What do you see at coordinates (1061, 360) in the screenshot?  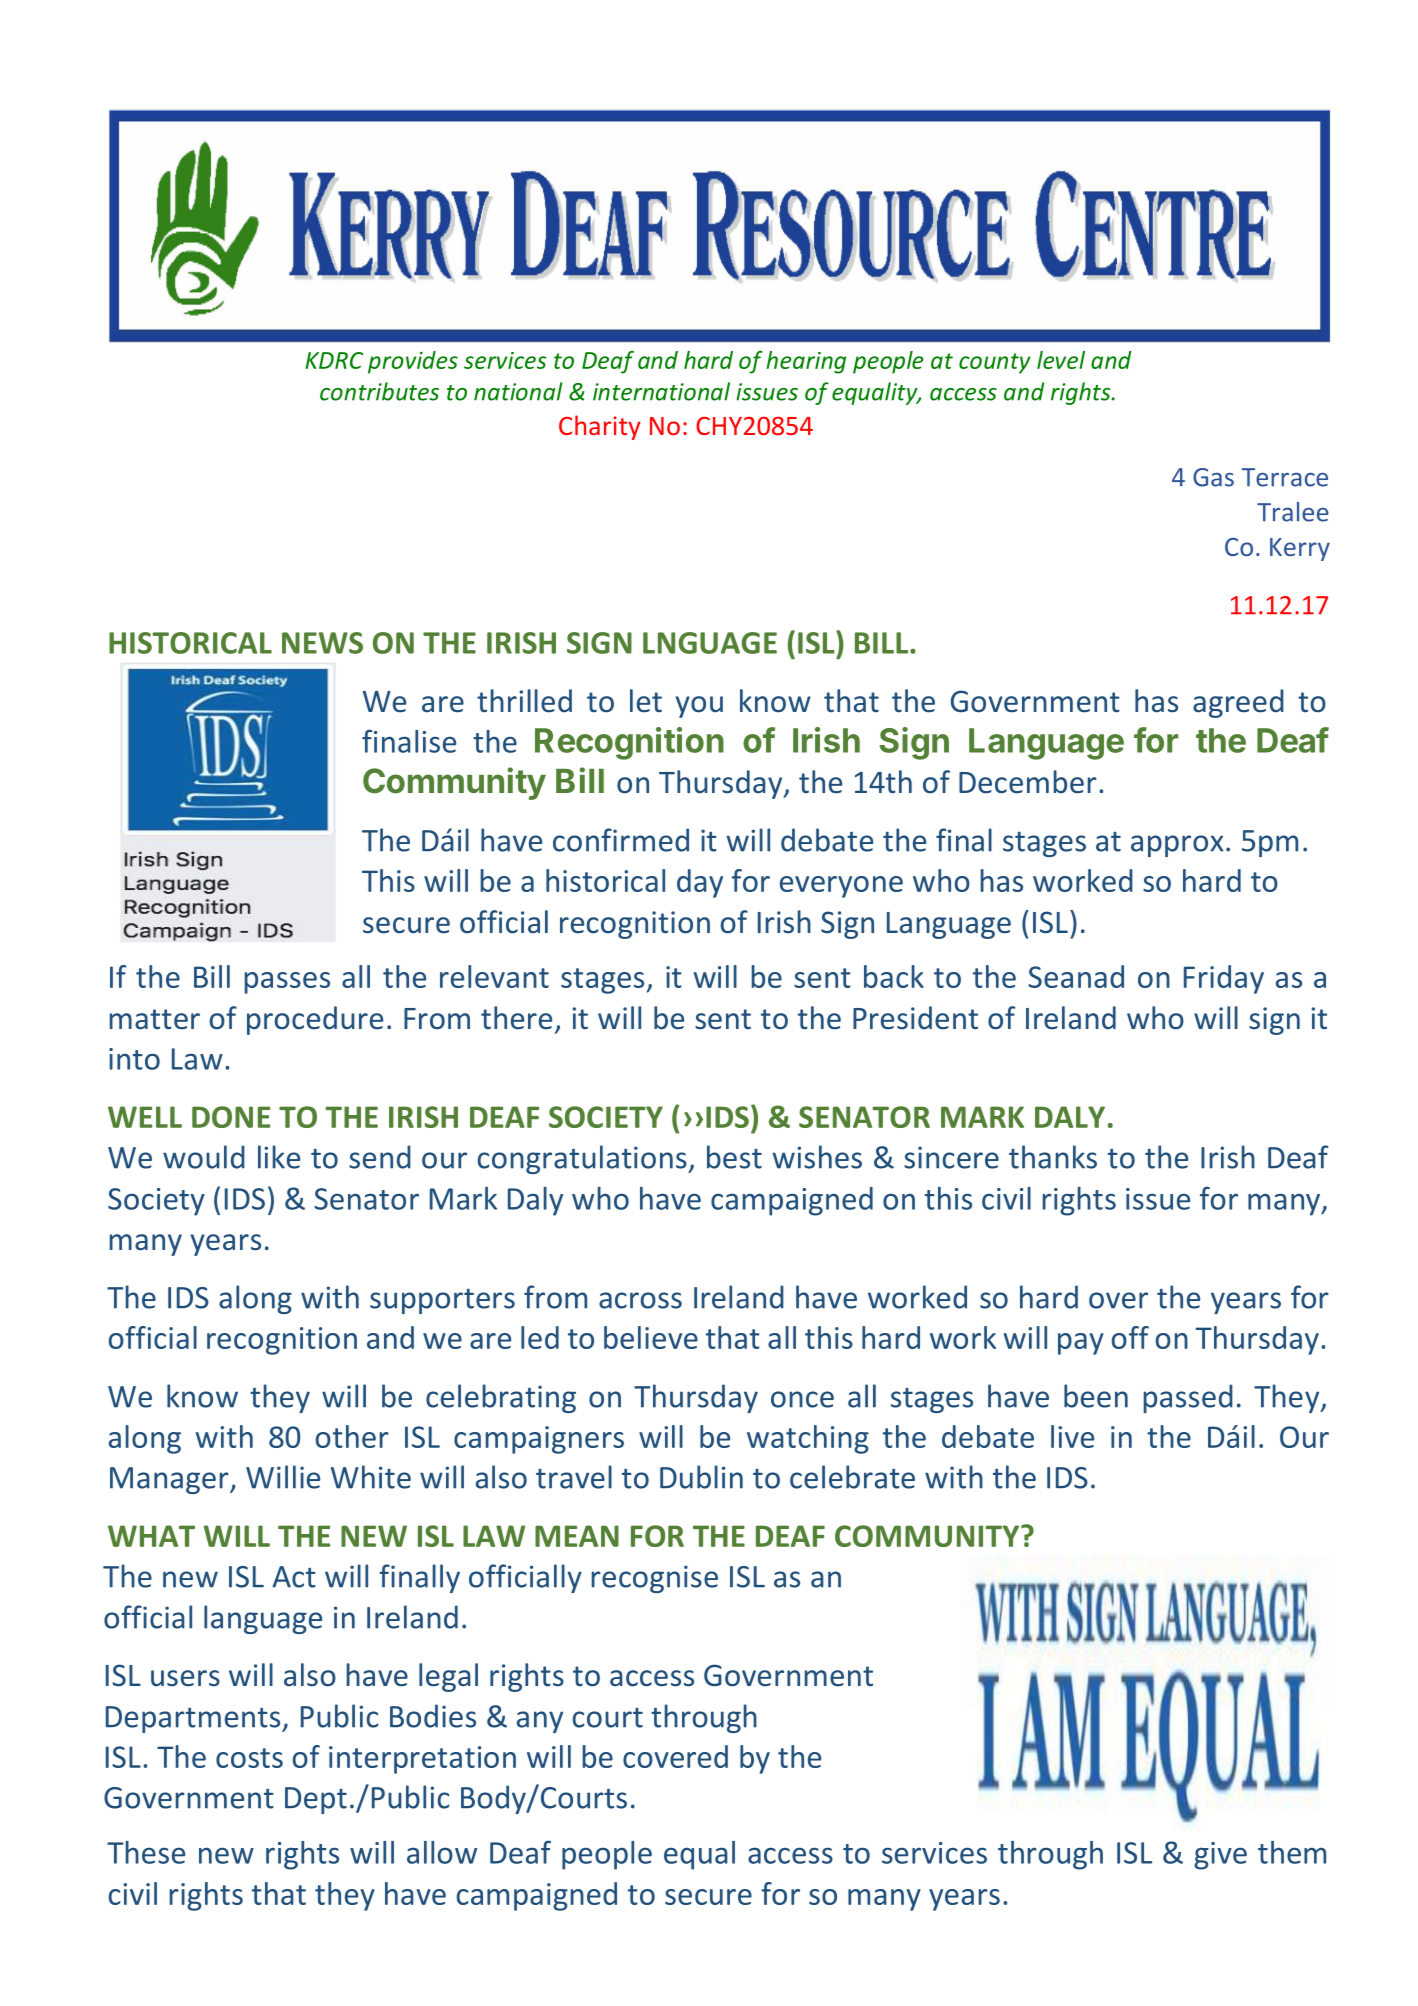 I see `level` at bounding box center [1061, 360].
